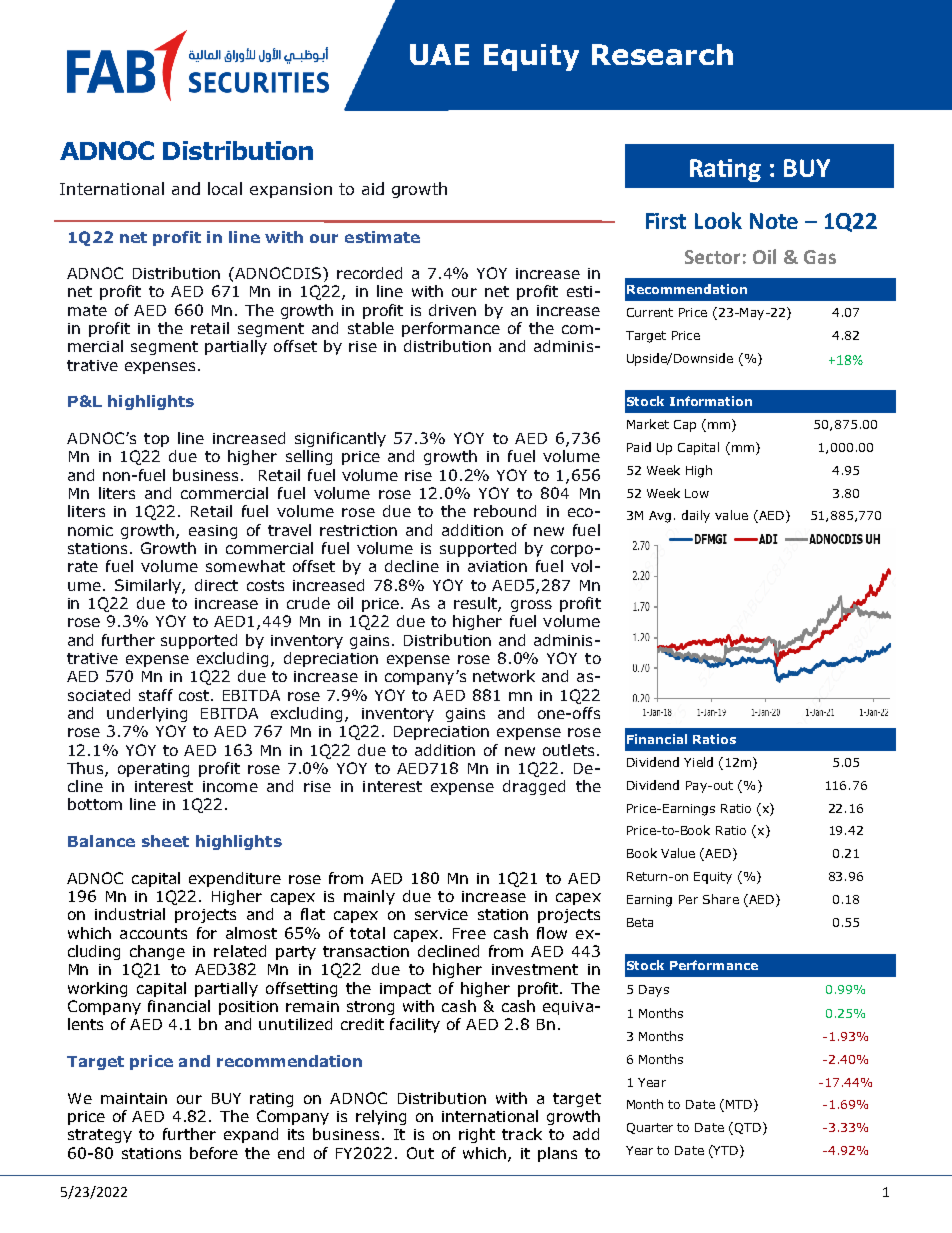 The image size is (952, 1233). What do you see at coordinates (662, 54) in the image?
I see `Research` at bounding box center [662, 54].
